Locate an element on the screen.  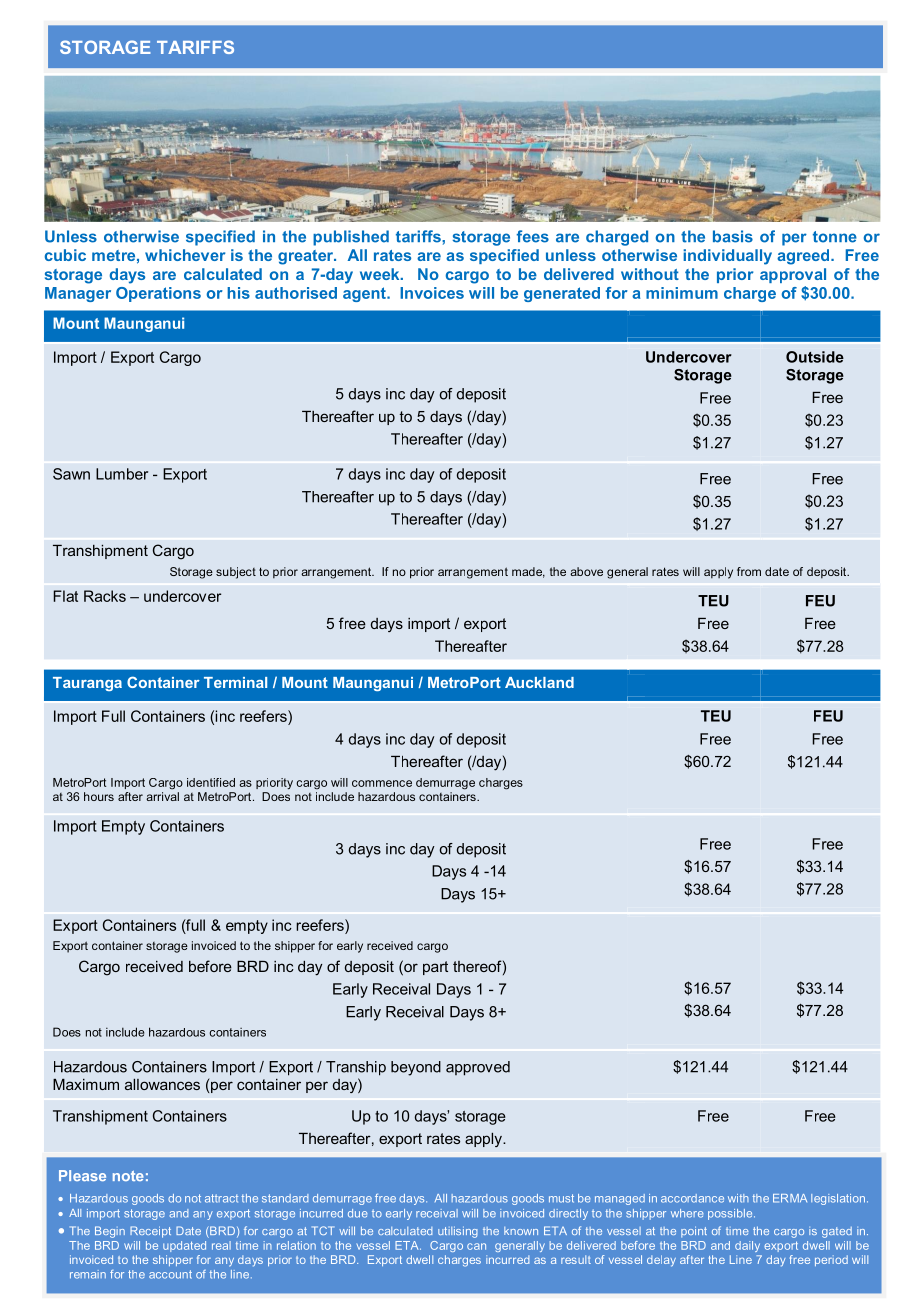
whichever is located at coordinates (185, 255).
